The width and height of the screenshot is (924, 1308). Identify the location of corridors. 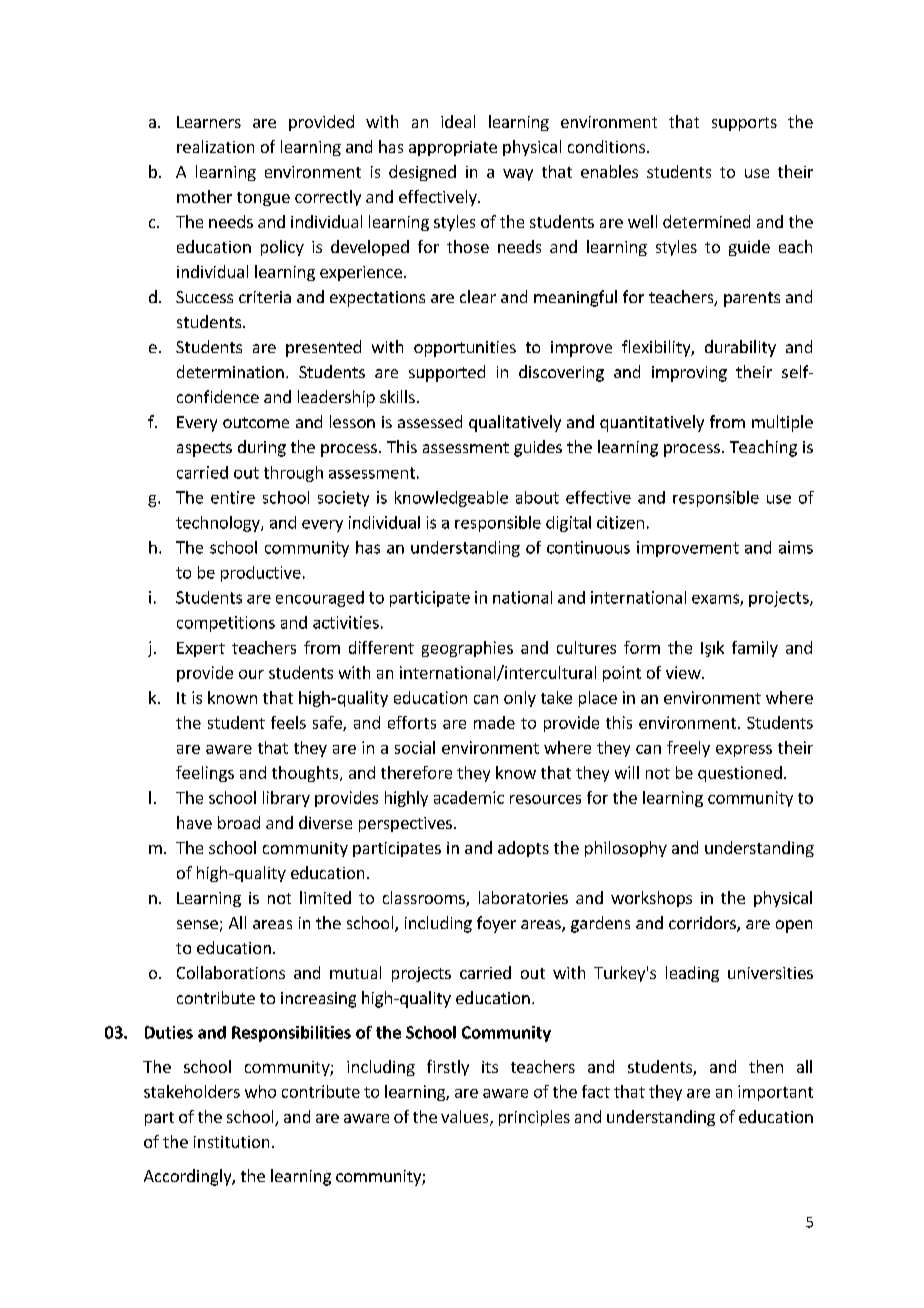
(703, 924).
